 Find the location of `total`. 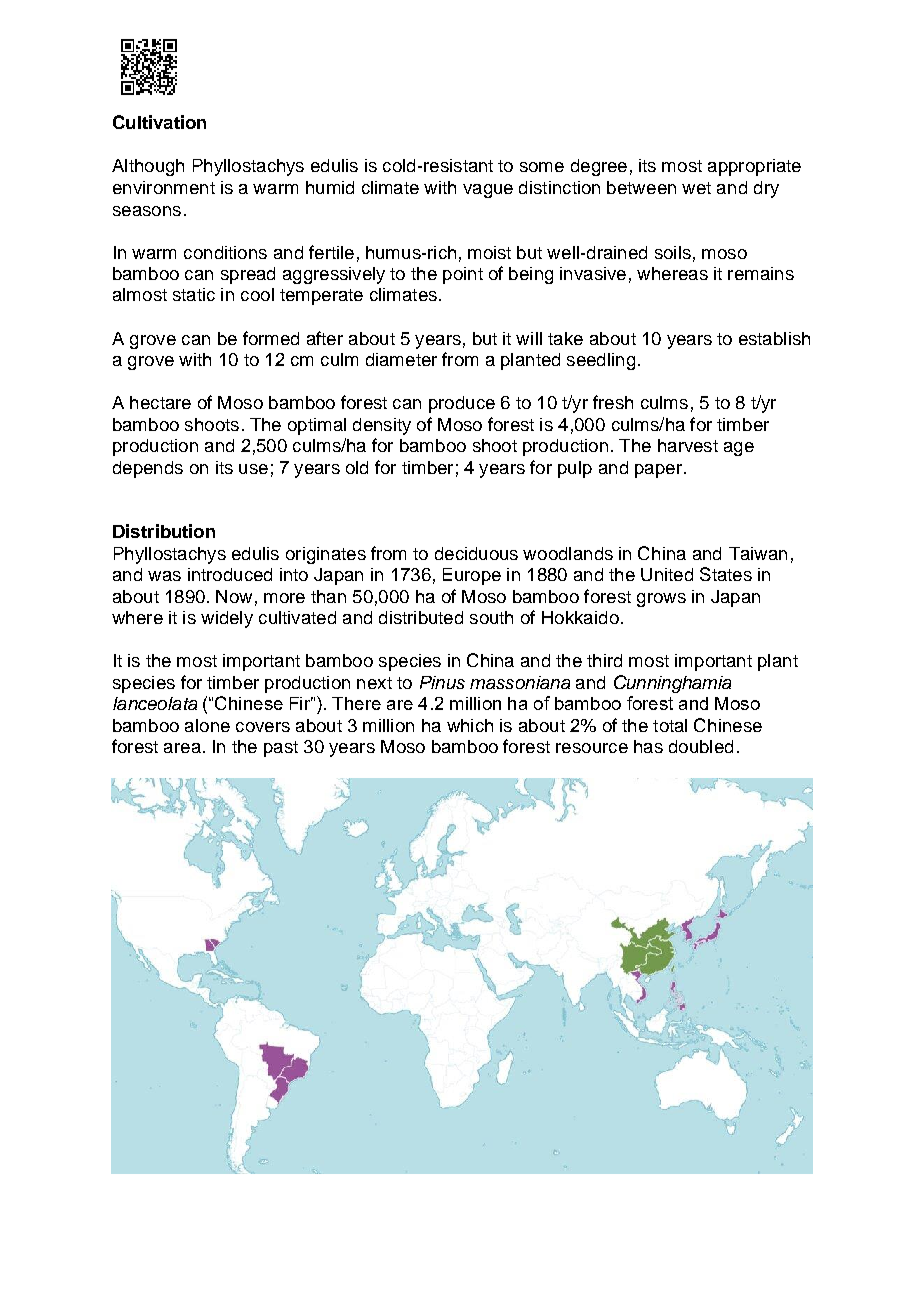

total is located at coordinates (670, 725).
